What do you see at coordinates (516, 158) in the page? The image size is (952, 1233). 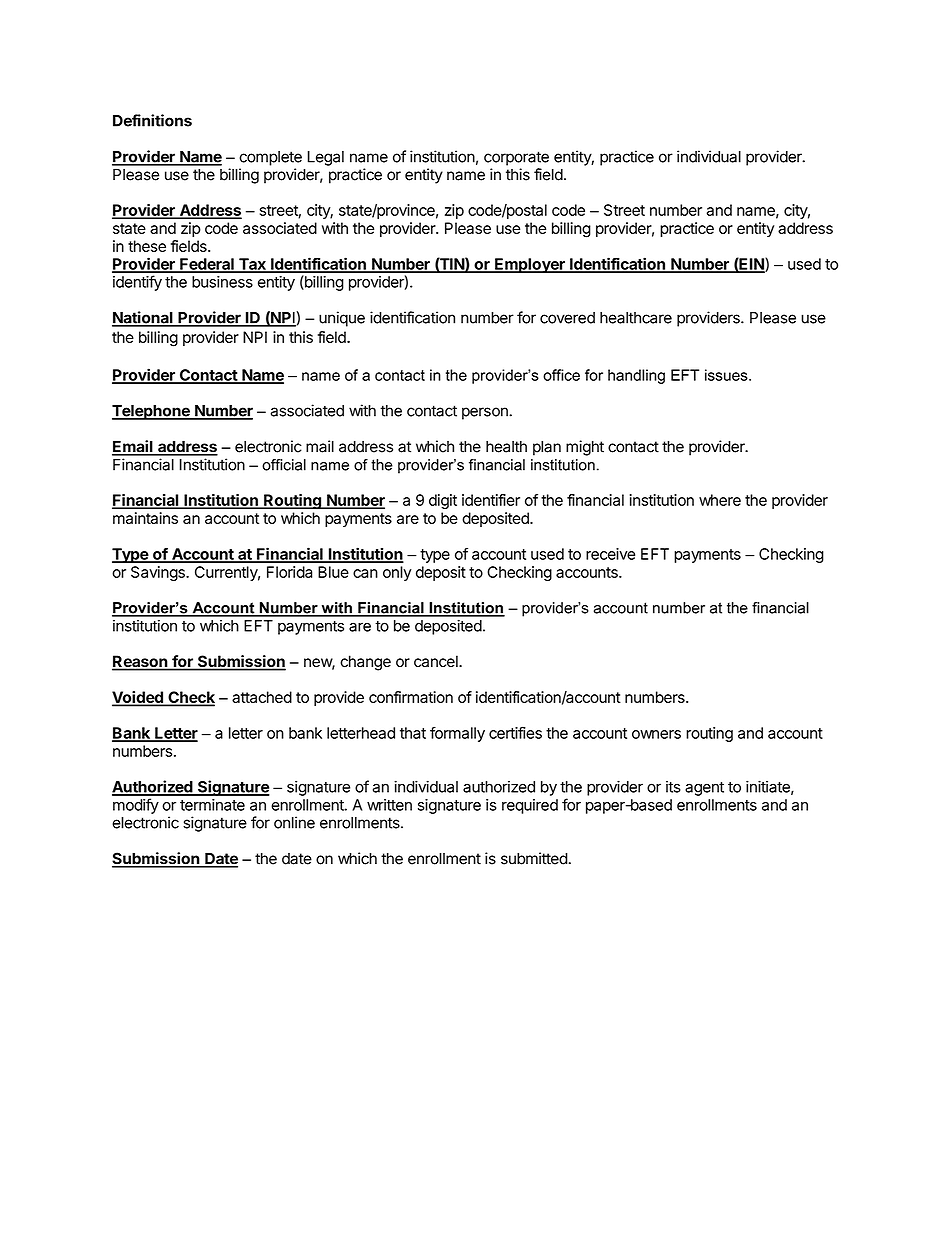 I see `corporate` at bounding box center [516, 158].
